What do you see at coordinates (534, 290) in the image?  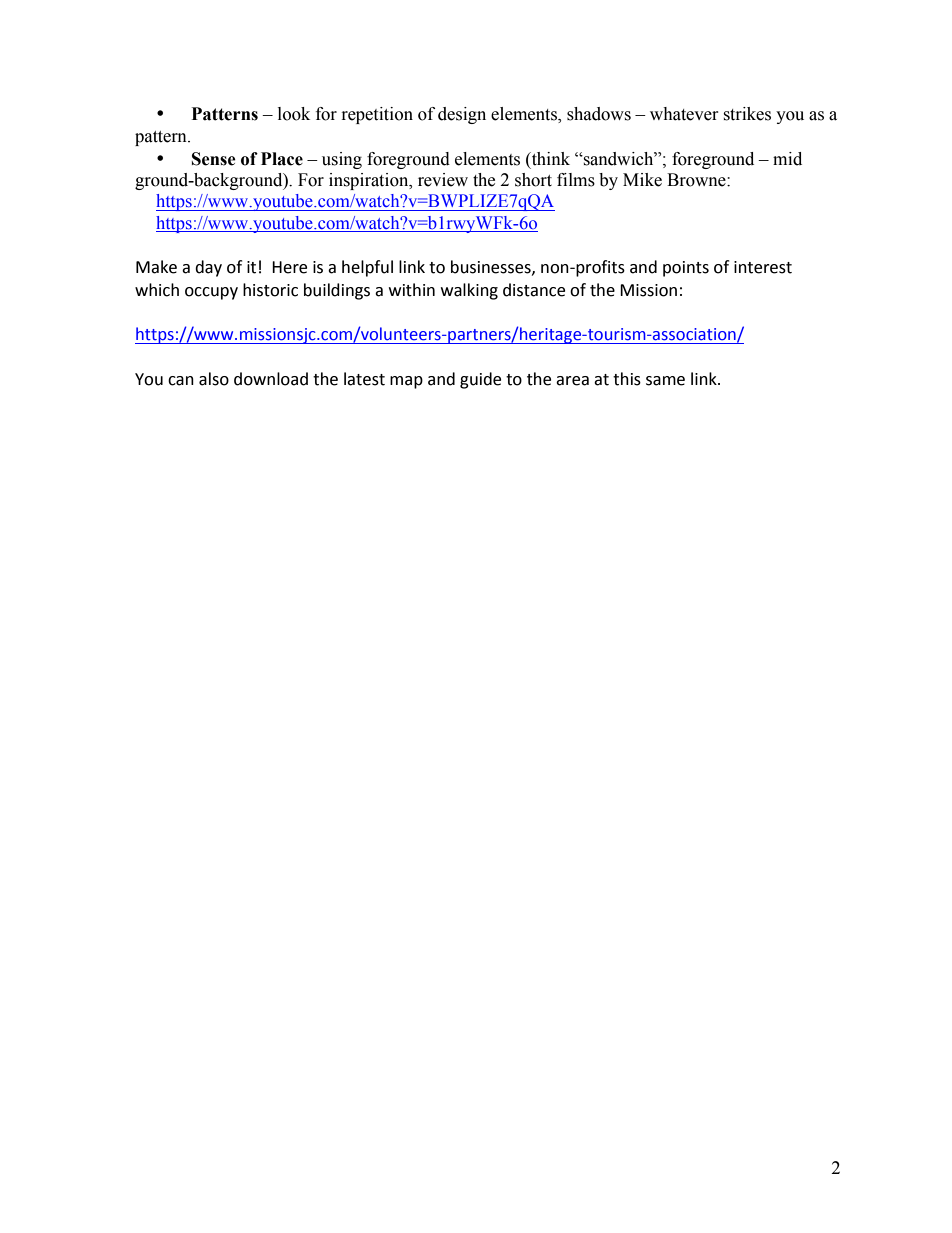 I see `distance` at bounding box center [534, 290].
